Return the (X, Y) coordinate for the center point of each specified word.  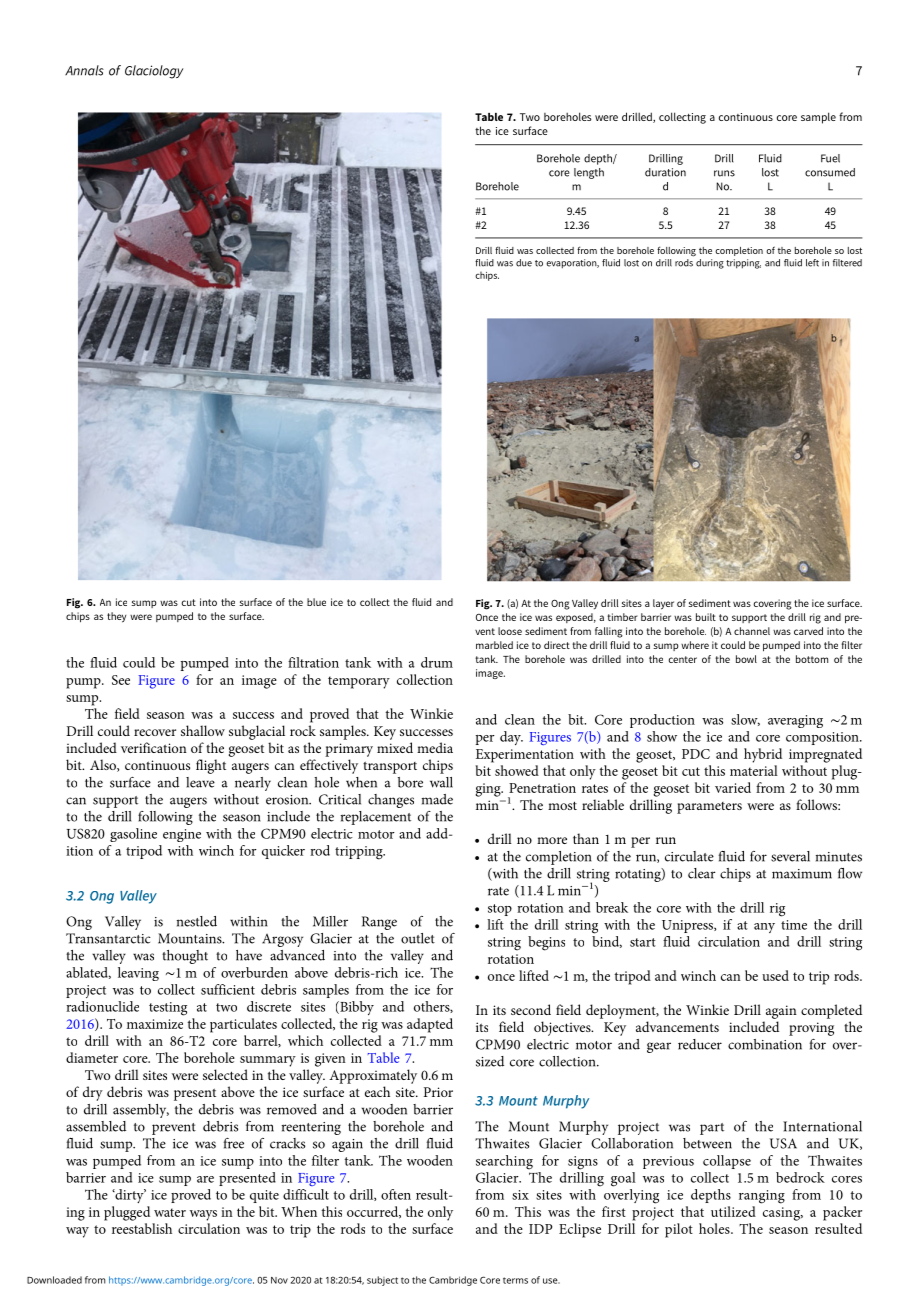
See (121, 680)
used (775, 975)
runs (724, 173)
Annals (84, 70)
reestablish (142, 1228)
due (524, 263)
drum (437, 662)
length (589, 173)
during (710, 264)
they (116, 617)
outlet (418, 938)
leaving (138, 974)
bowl (746, 659)
